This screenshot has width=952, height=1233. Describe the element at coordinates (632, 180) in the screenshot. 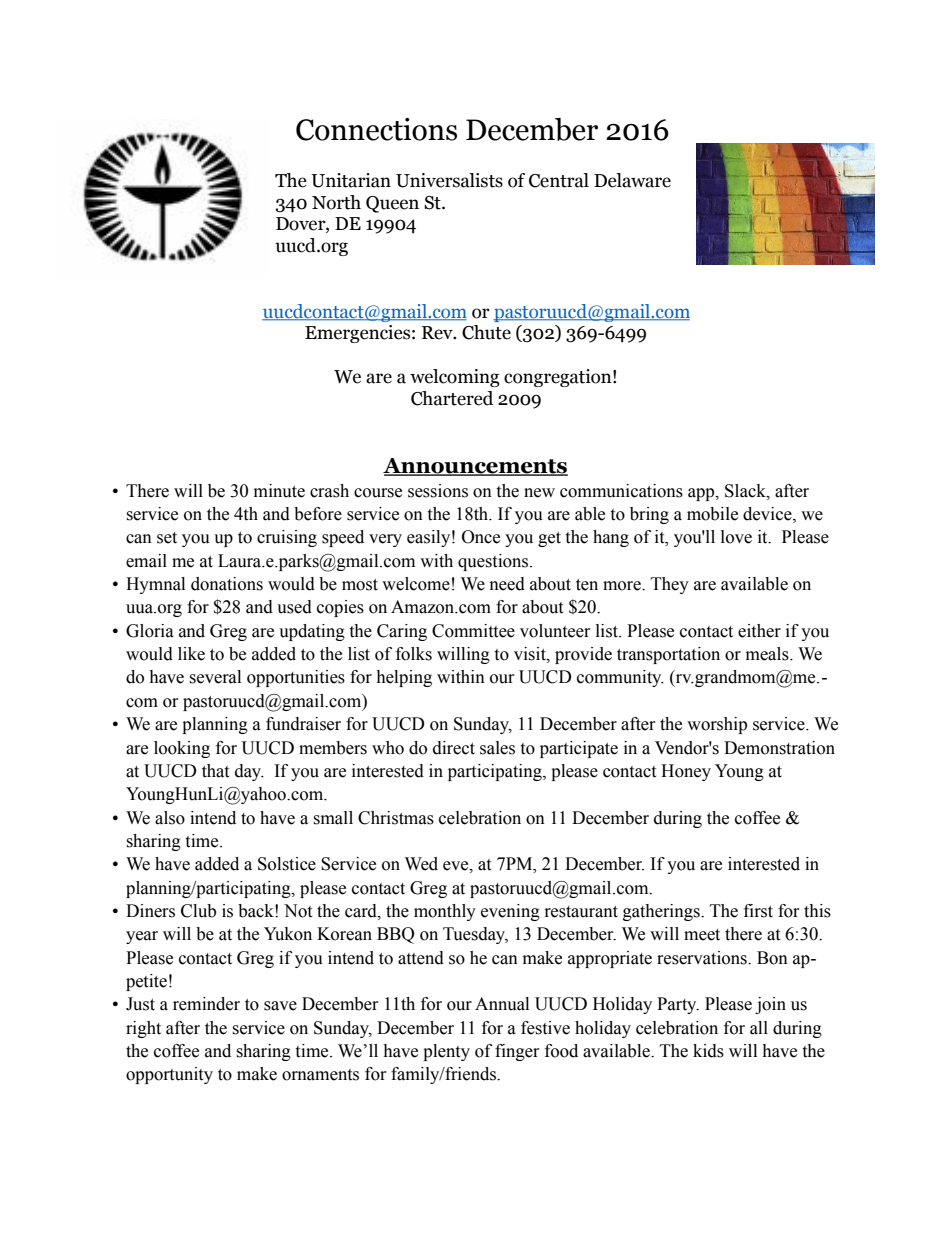

I see `Delaware` at that location.
